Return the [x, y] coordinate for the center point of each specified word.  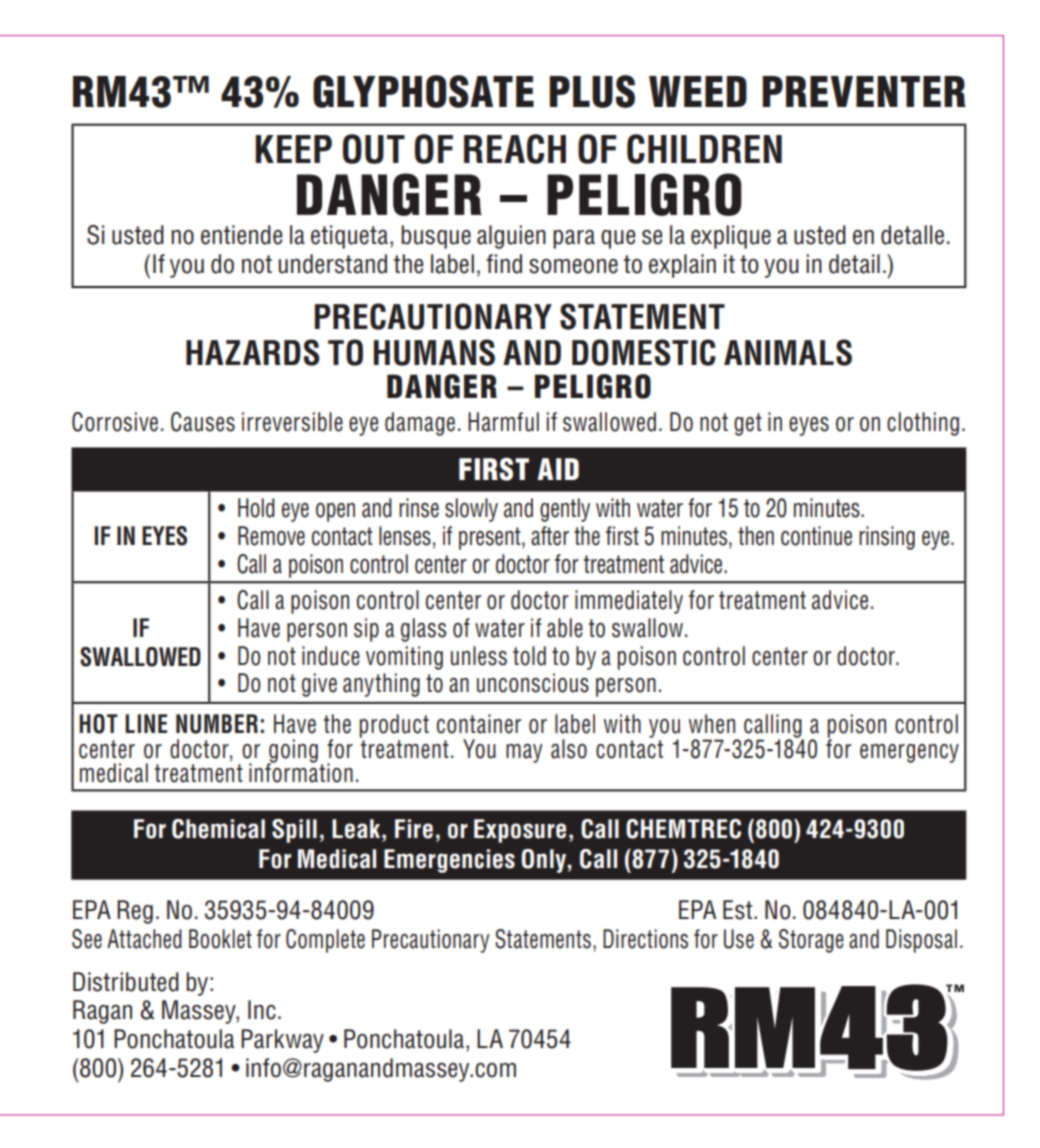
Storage [811, 941]
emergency [909, 753]
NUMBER [217, 724]
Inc [262, 1010]
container [479, 724]
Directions [645, 939]
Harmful [503, 422]
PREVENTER [864, 91]
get [748, 424]
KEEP [293, 149]
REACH [515, 149]
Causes [203, 422]
